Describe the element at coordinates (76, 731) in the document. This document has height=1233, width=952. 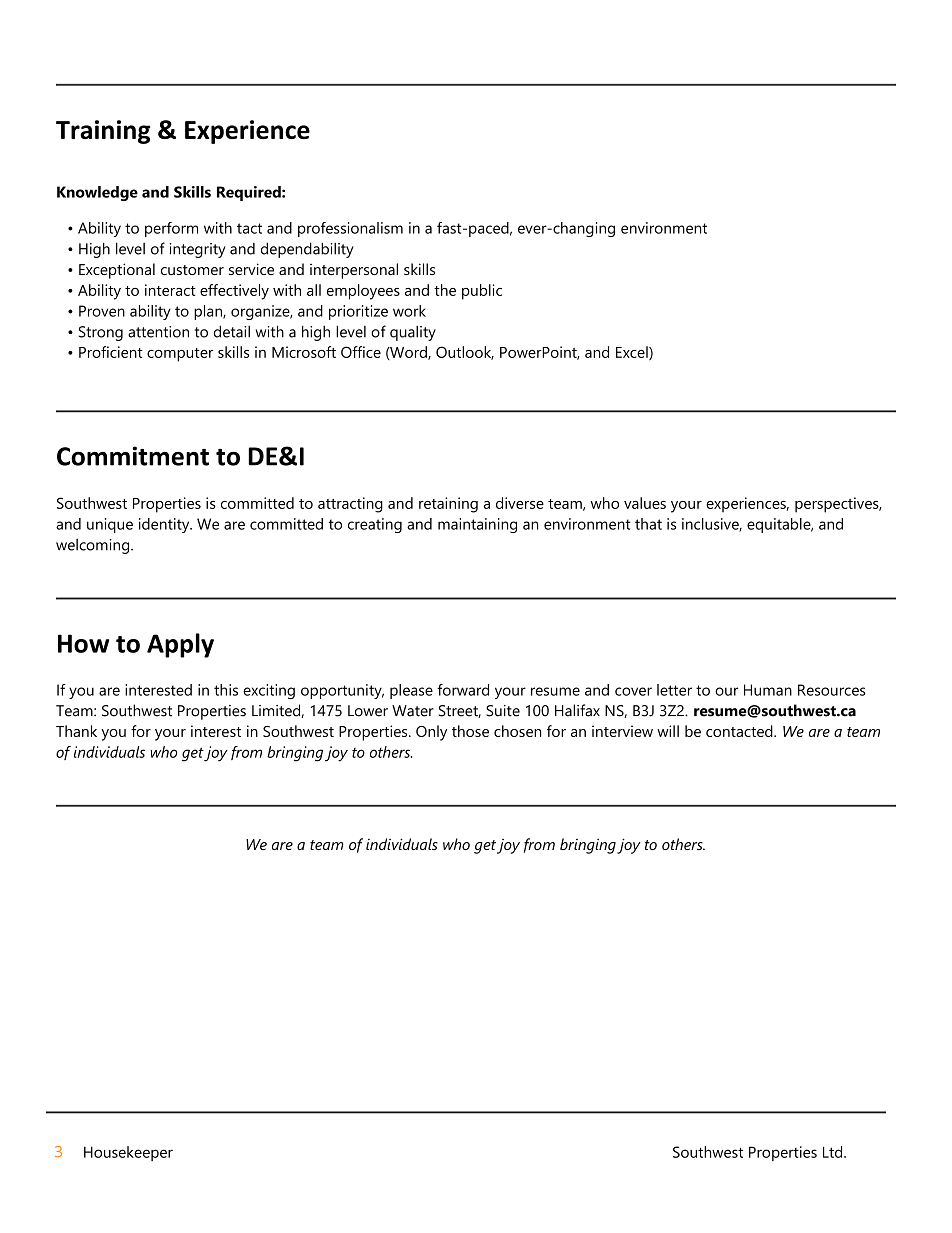
I see `Thank` at that location.
